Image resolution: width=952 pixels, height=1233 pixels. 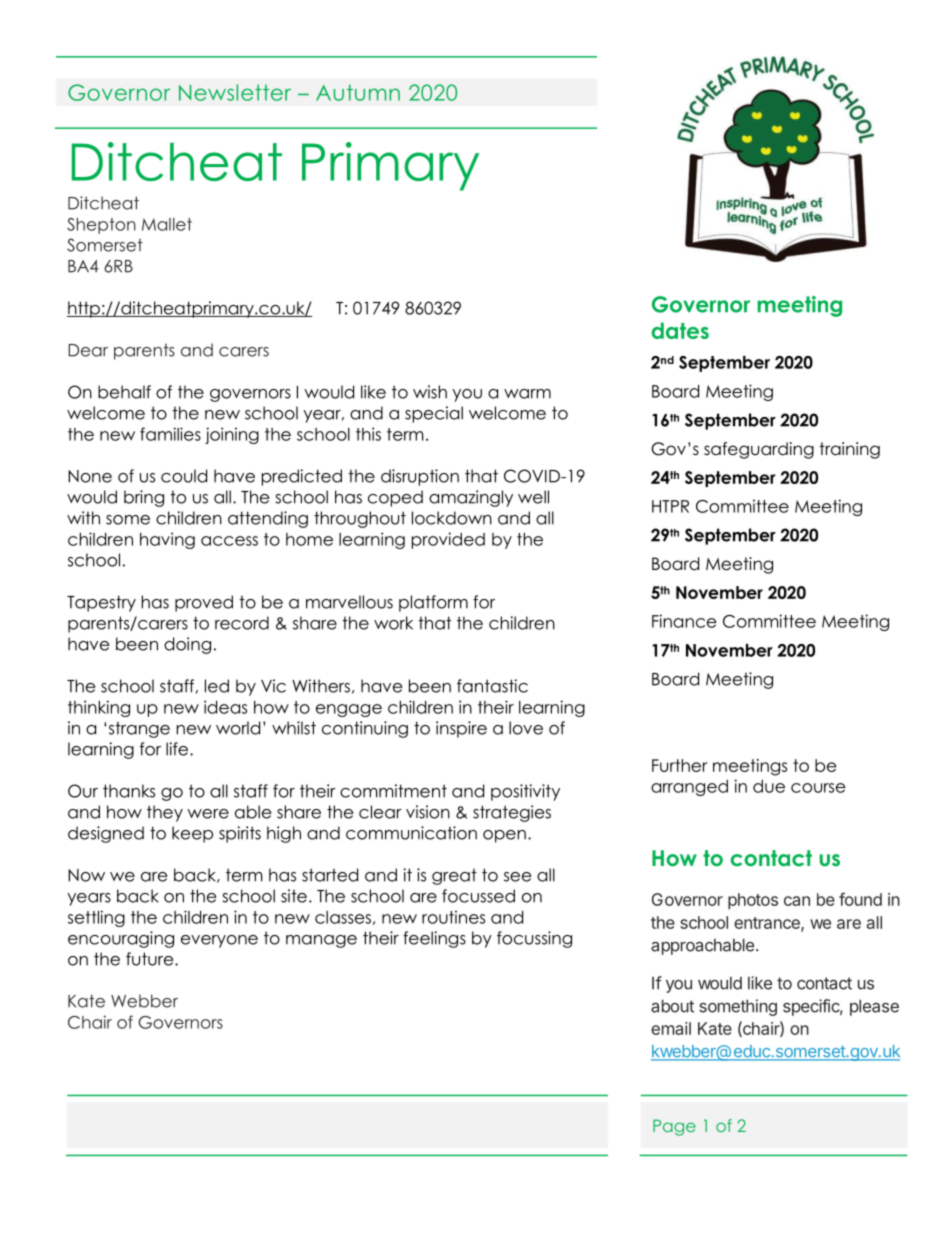 What do you see at coordinates (674, 1127) in the screenshot?
I see `Page` at bounding box center [674, 1127].
